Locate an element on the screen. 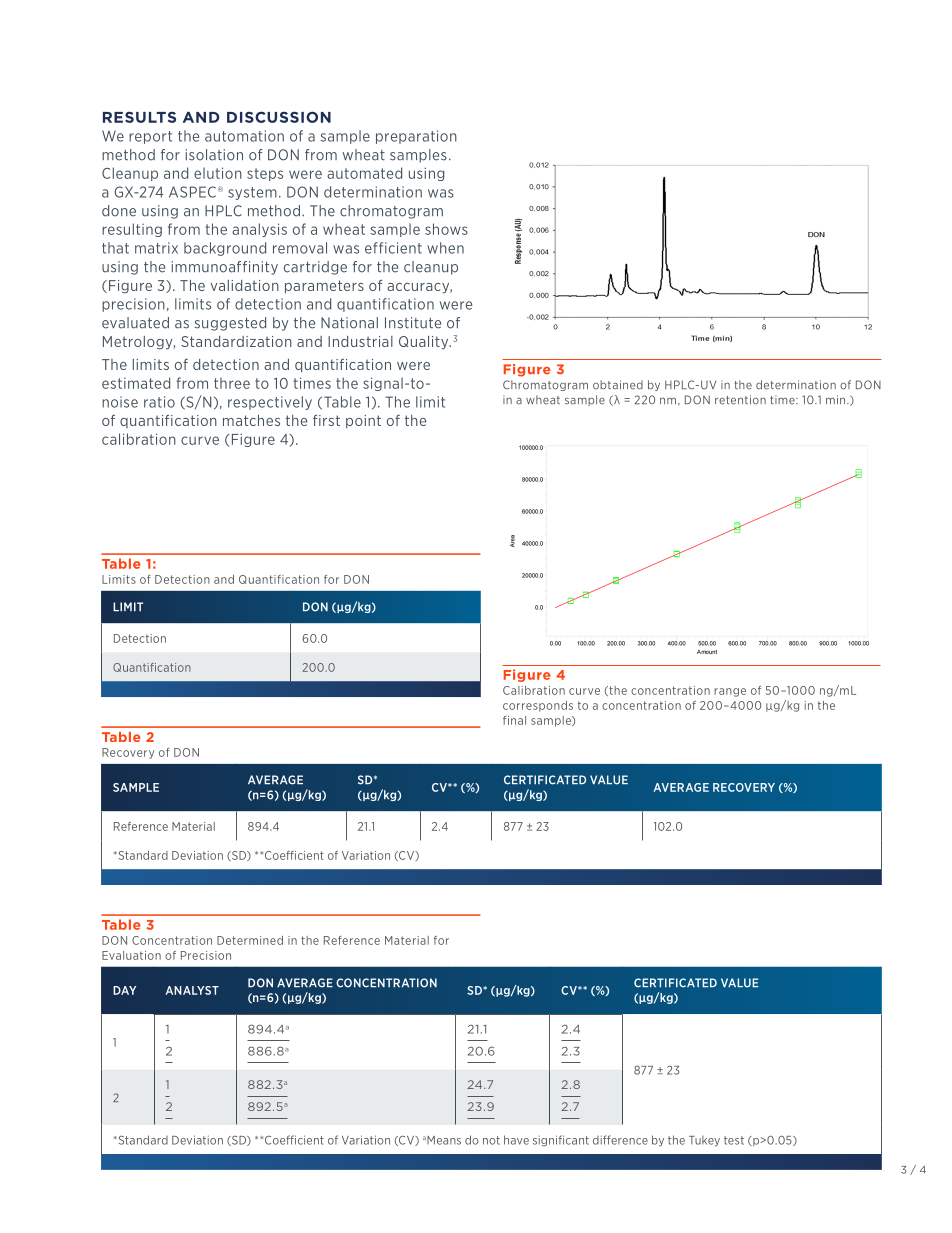  Determined is located at coordinates (250, 940).
